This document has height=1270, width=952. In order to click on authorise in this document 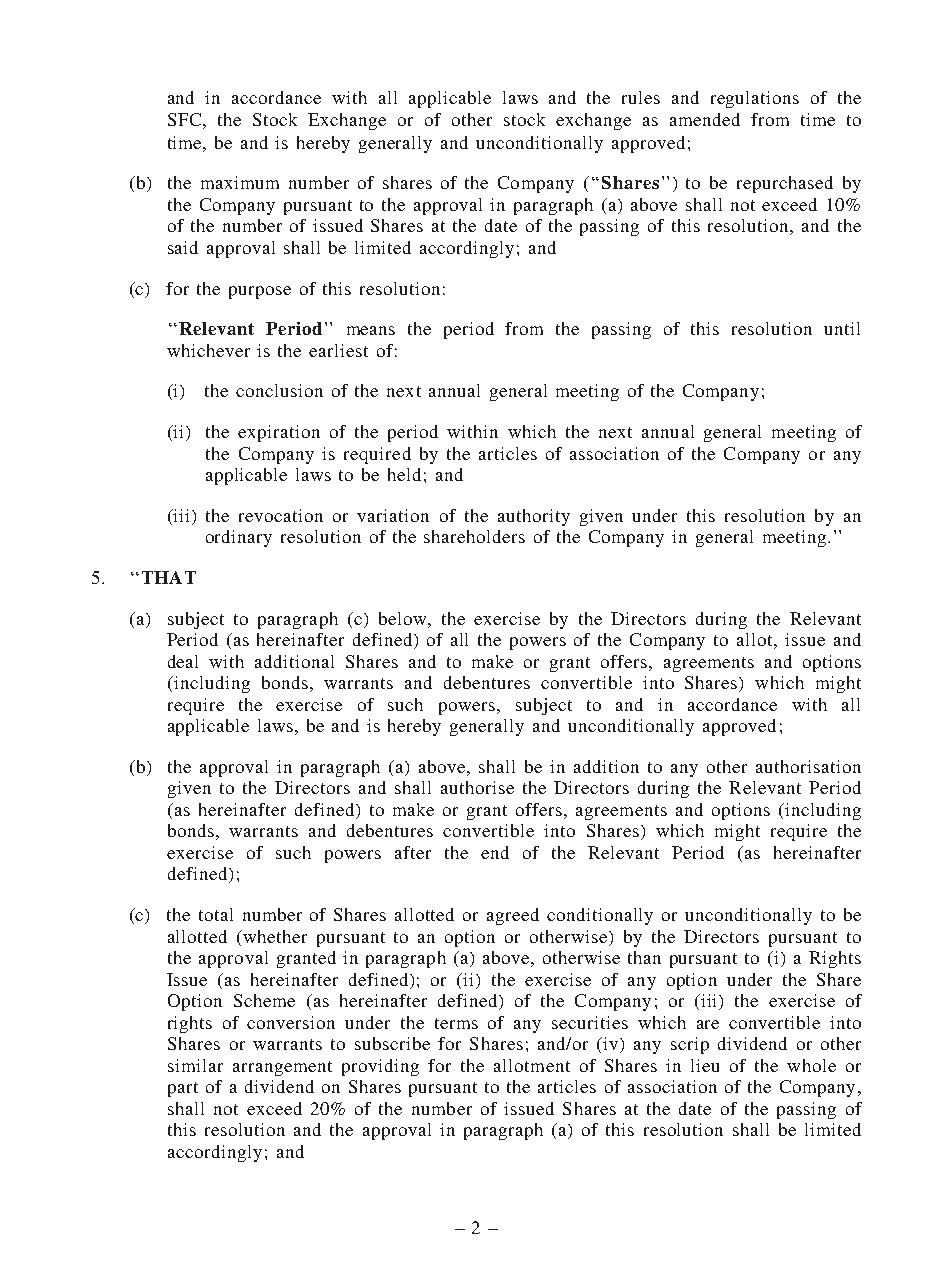, I will do `click(477, 787)`.
